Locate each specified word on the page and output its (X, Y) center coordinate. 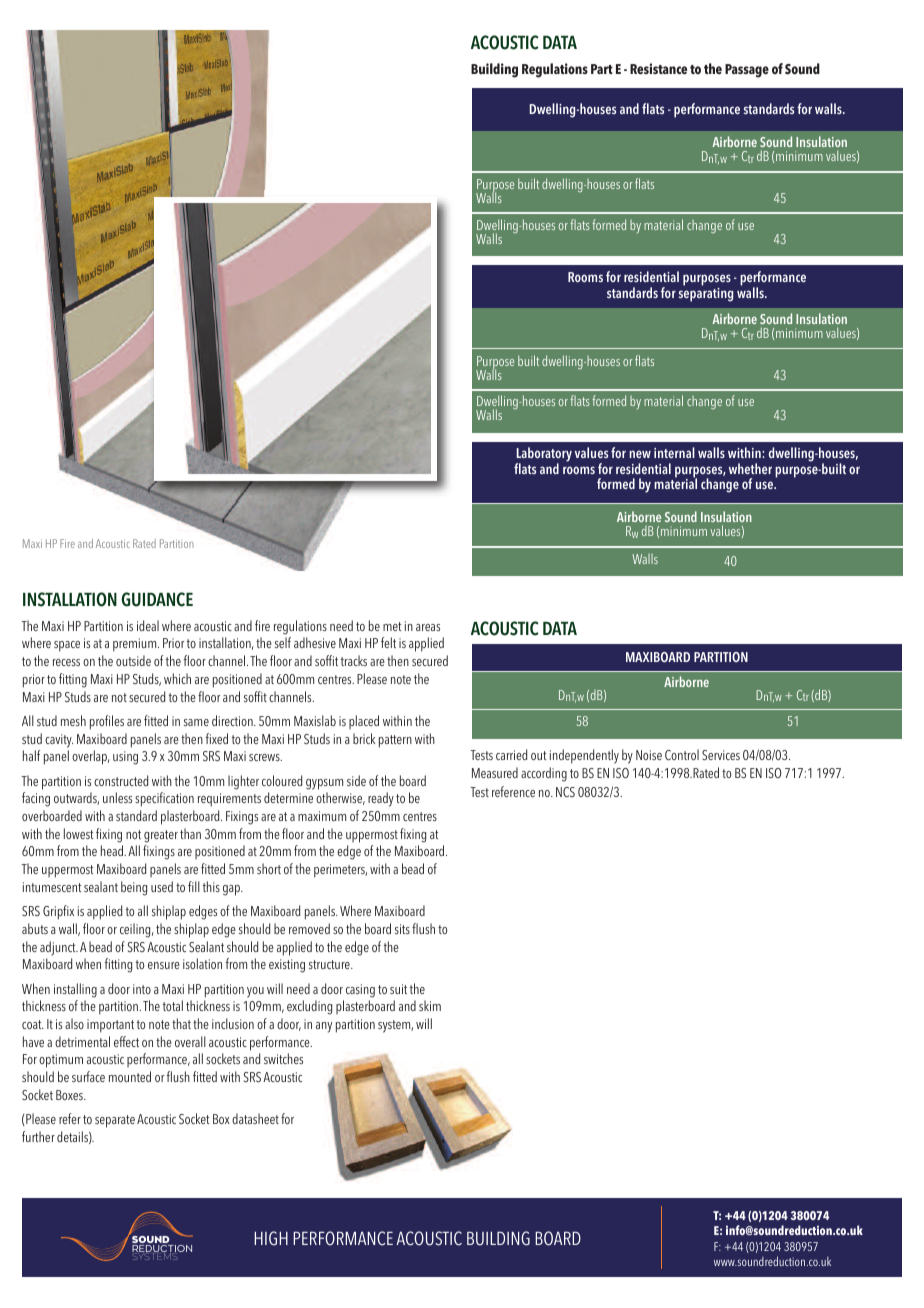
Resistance (658, 69)
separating (706, 295)
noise (649, 755)
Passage (747, 71)
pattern (395, 741)
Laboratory (543, 456)
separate (115, 1121)
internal (674, 452)
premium (136, 645)
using (125, 758)
